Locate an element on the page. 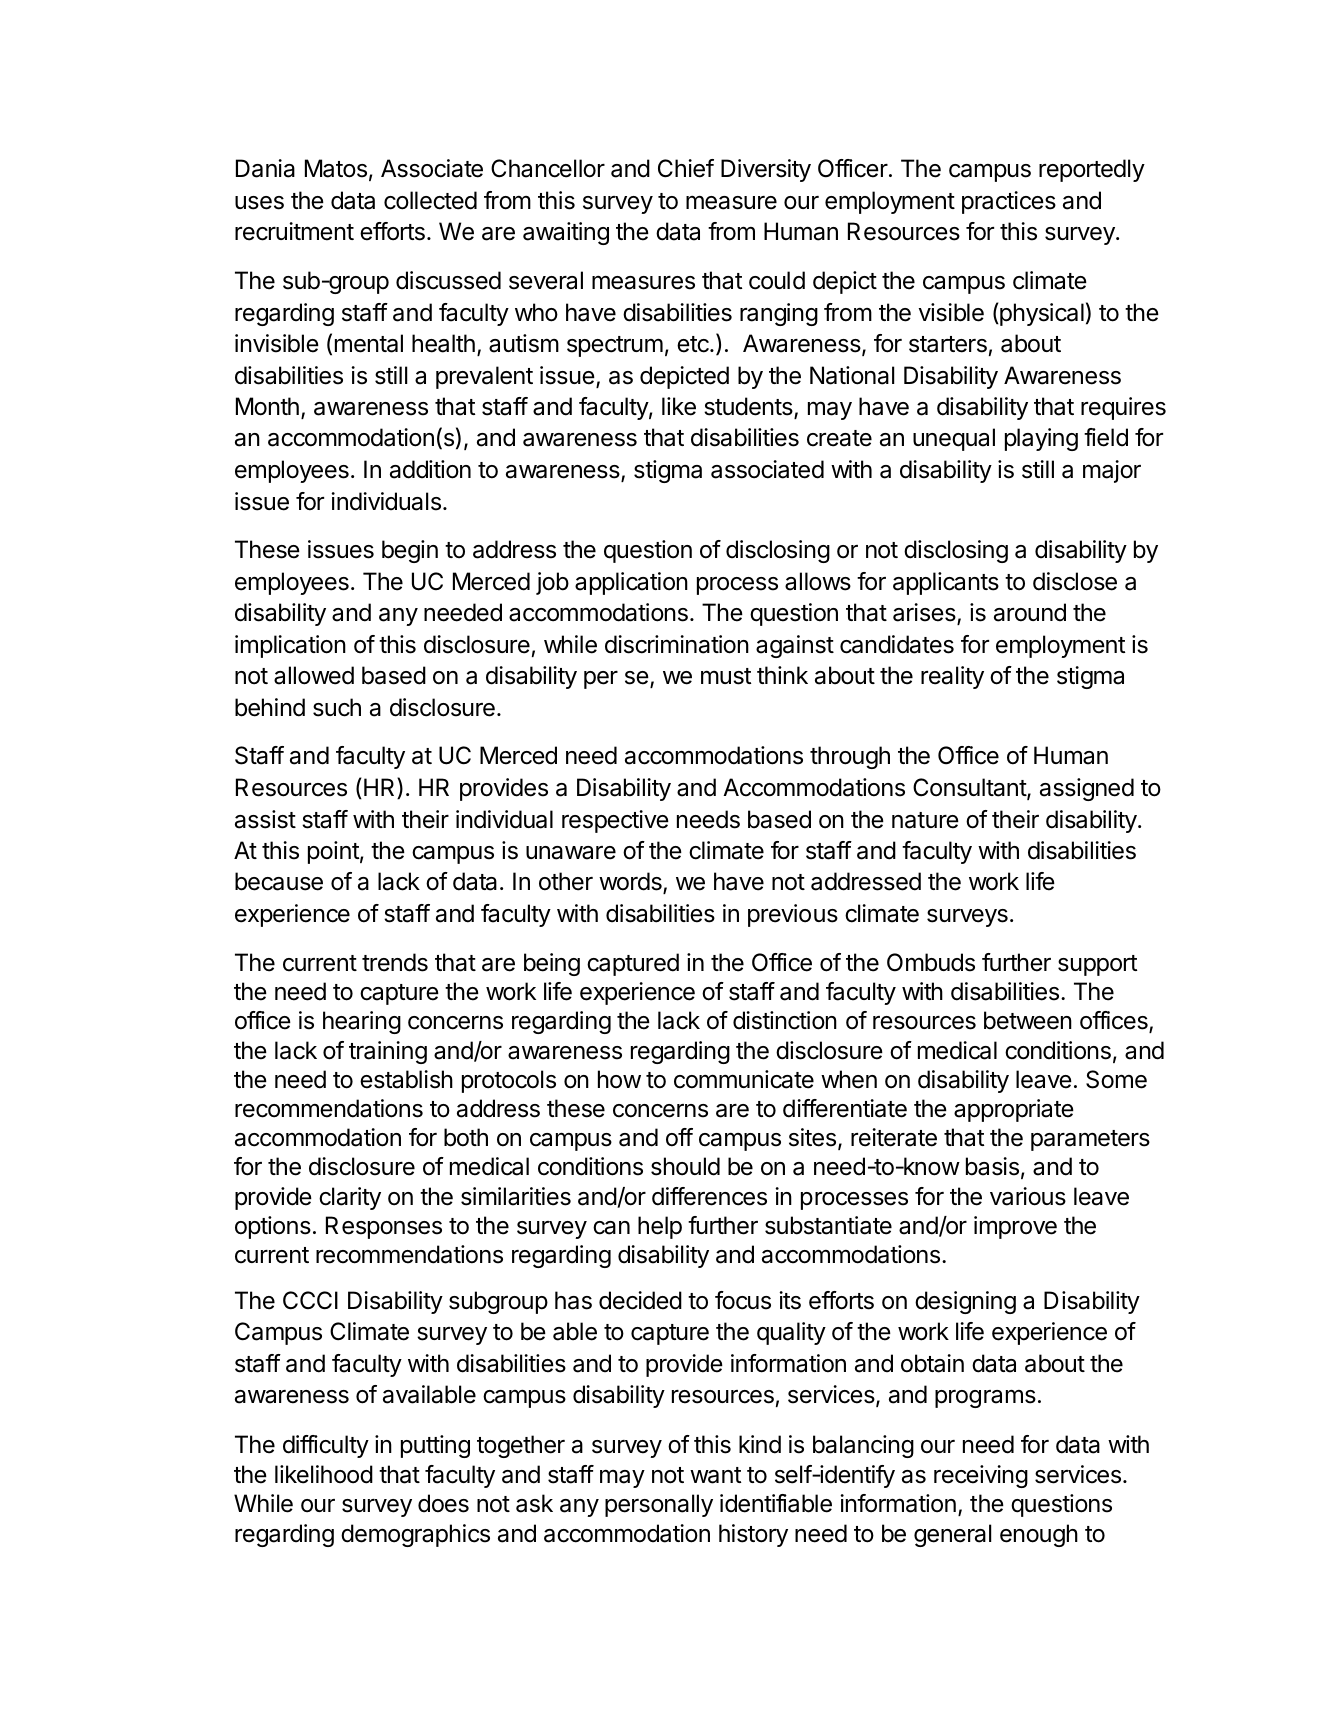 This page has height=1713, width=1324. Chief is located at coordinates (686, 168).
